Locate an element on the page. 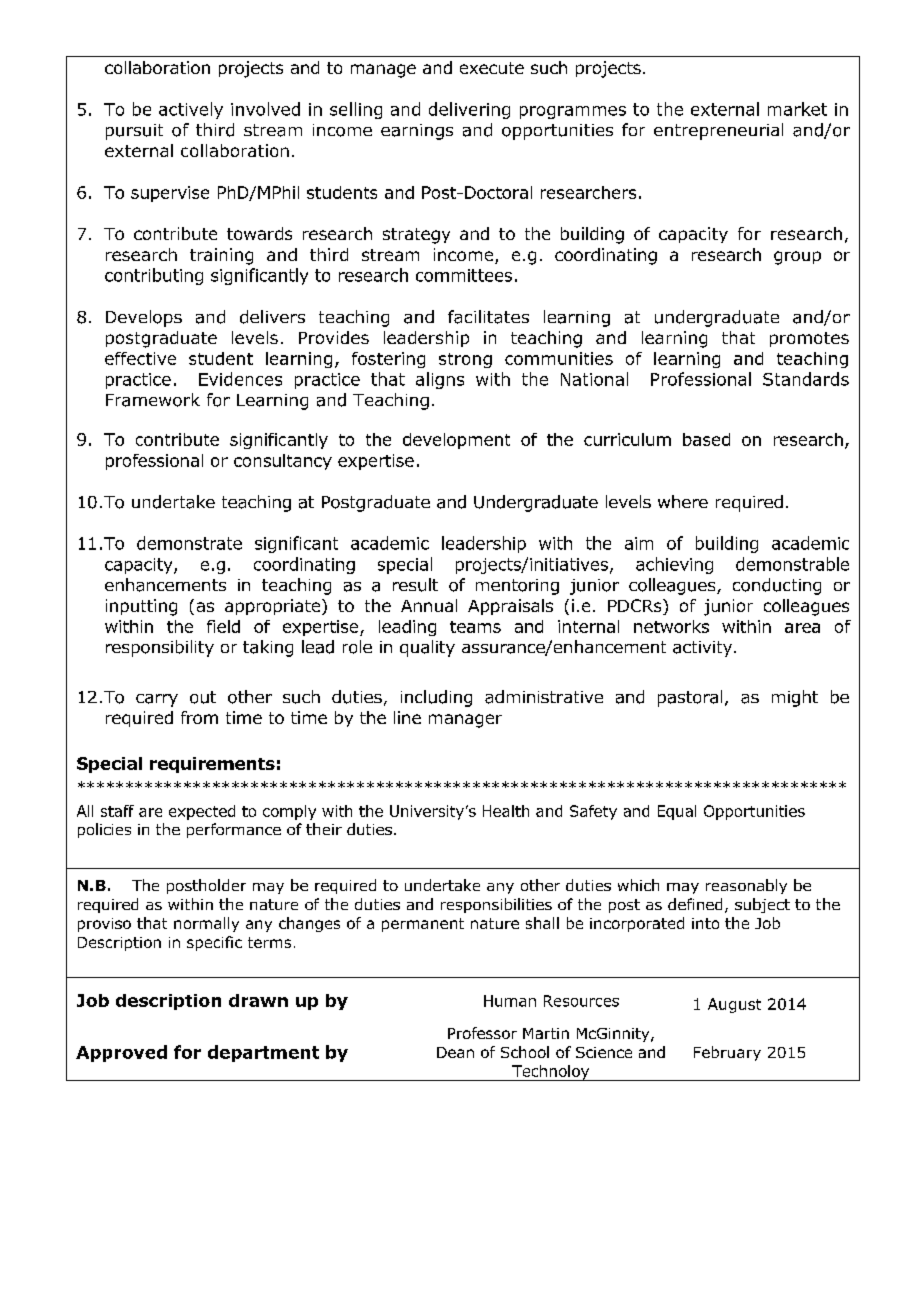  quality is located at coordinates (427, 648).
